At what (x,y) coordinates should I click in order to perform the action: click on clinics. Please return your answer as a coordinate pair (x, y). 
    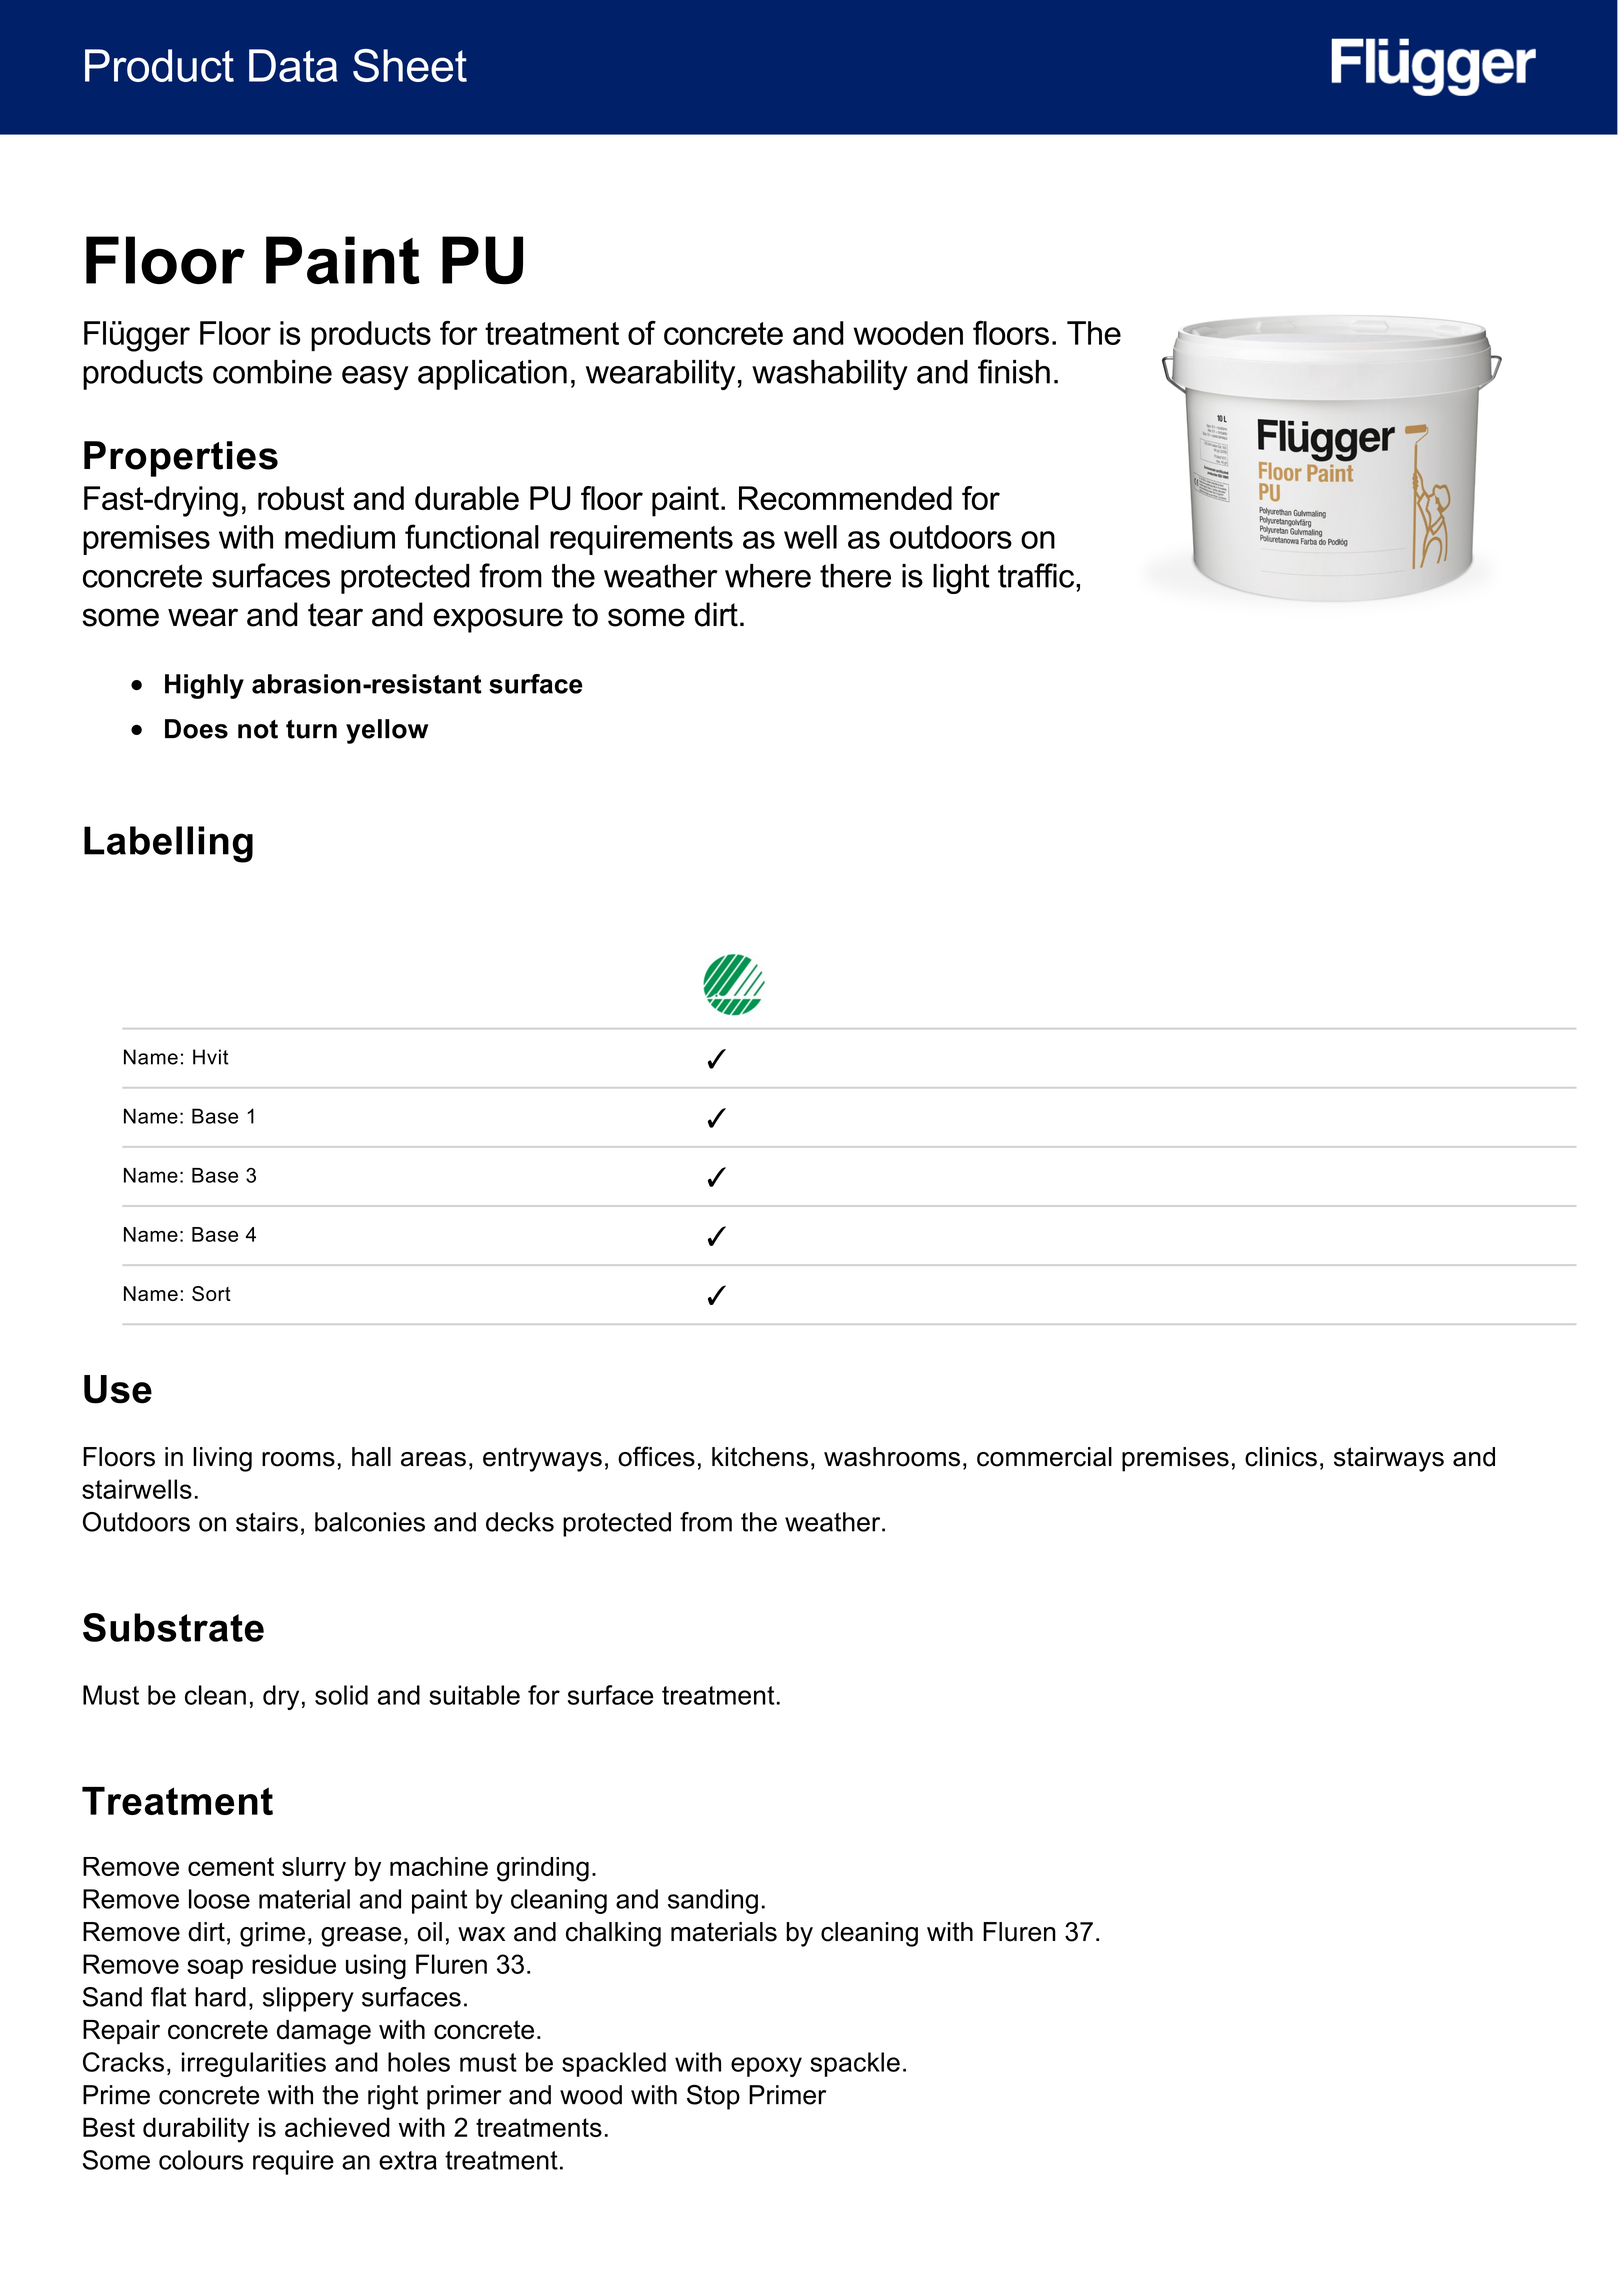
    Looking at the image, I should click on (1281, 1457).
